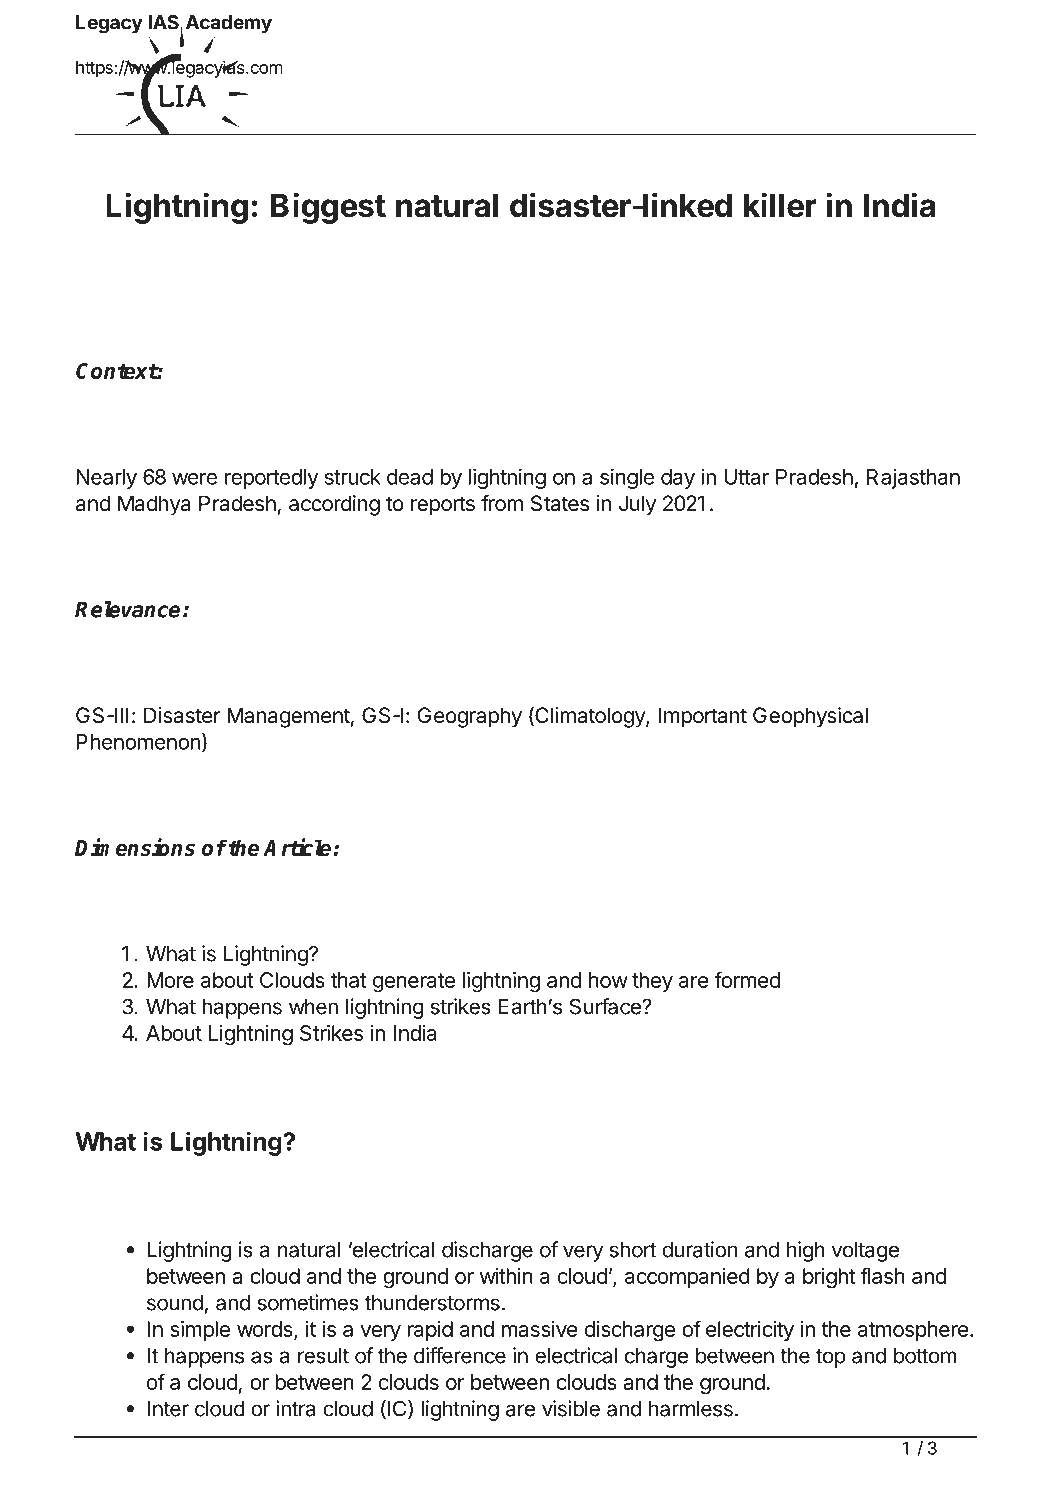 The height and width of the image is (1487, 1051). What do you see at coordinates (194, 478) in the image?
I see `were` at bounding box center [194, 478].
